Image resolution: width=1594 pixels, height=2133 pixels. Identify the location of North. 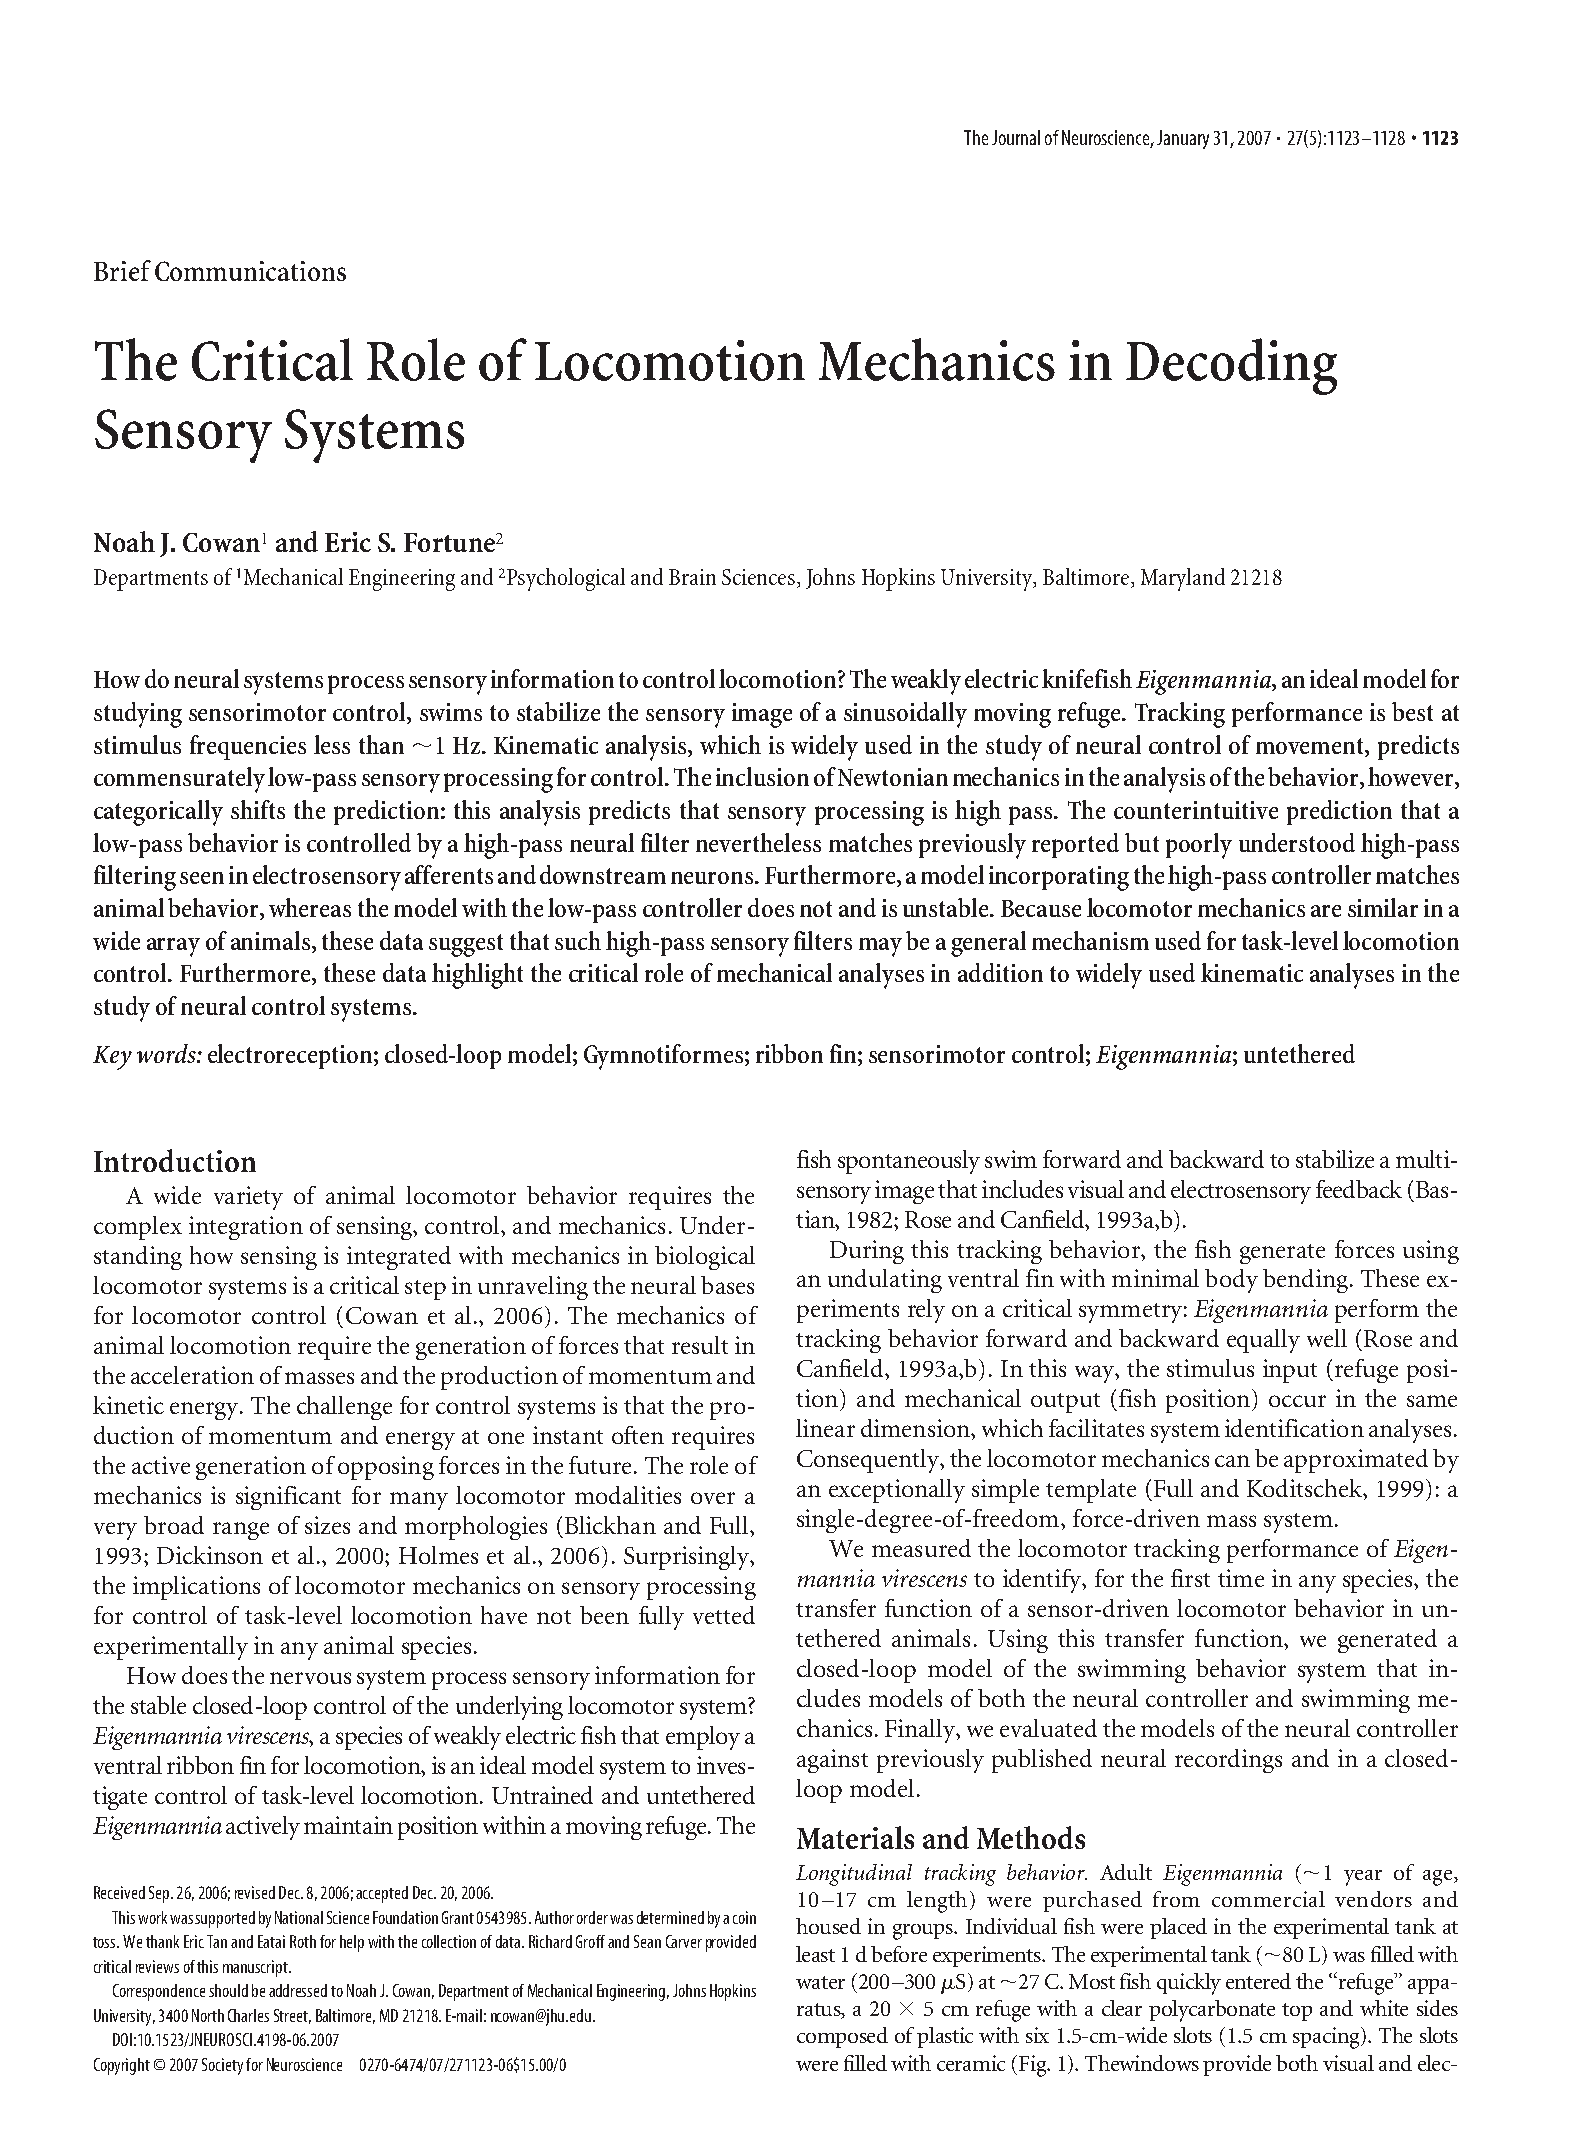
(208, 2015).
